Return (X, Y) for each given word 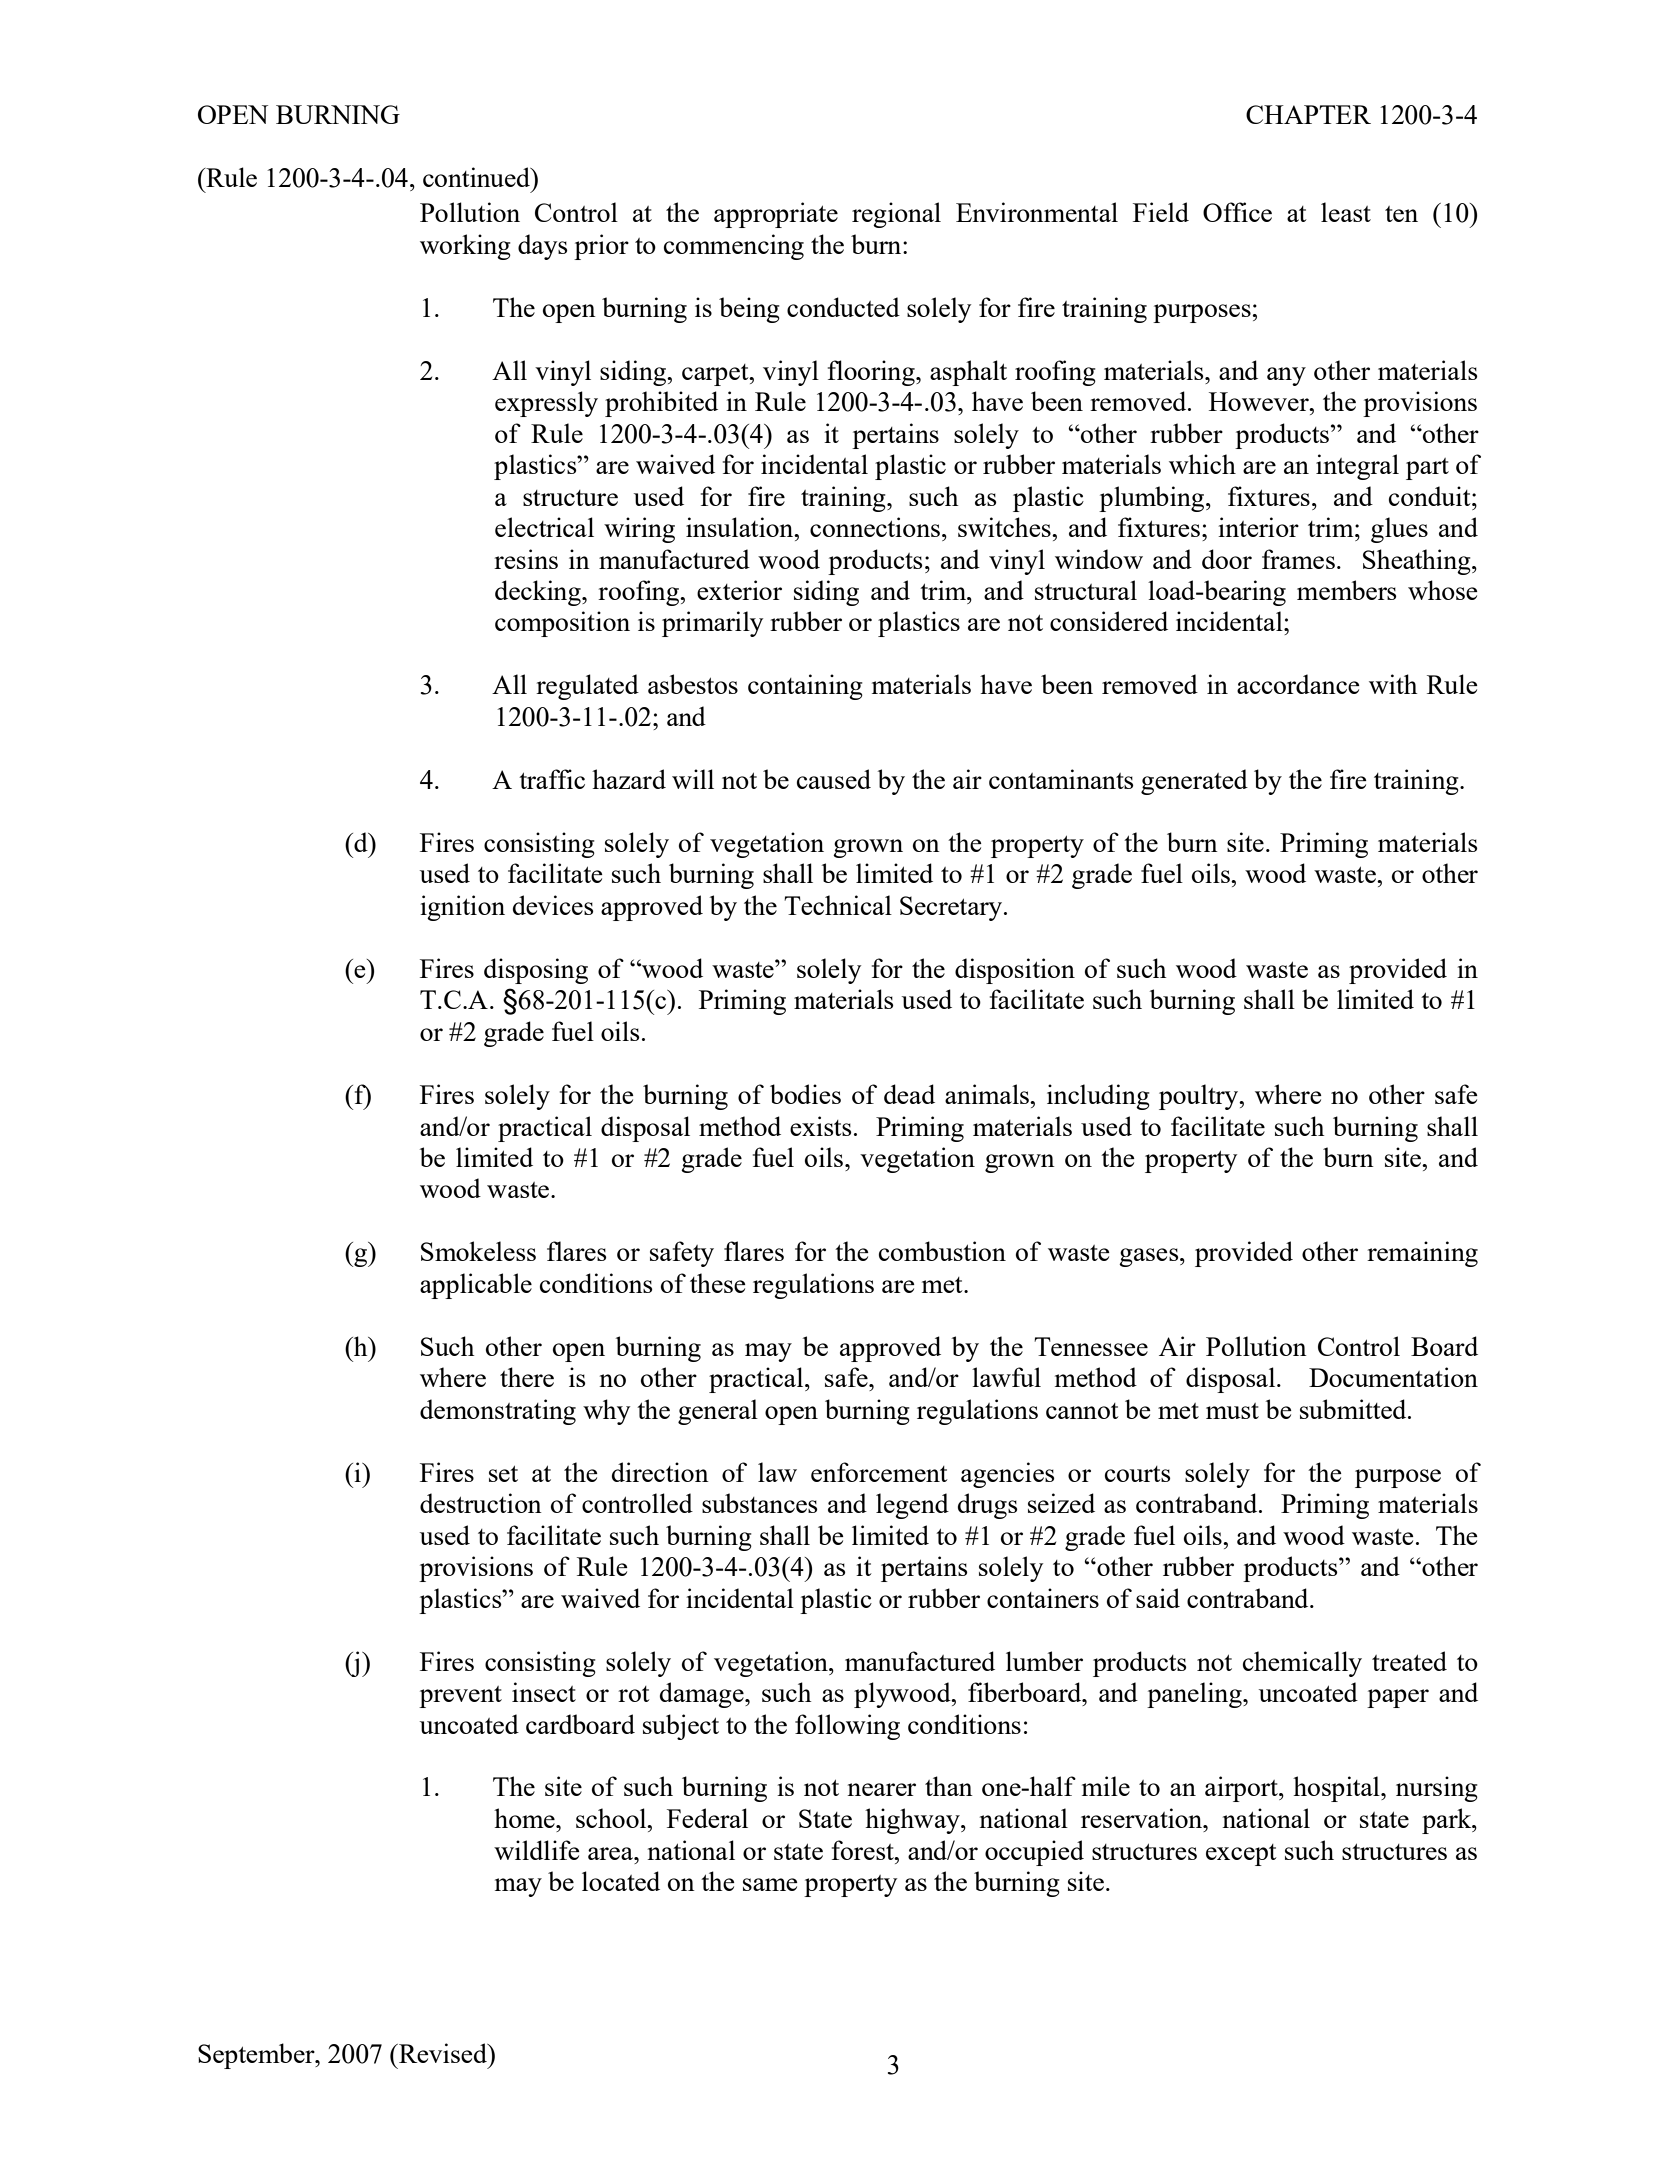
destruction (481, 1503)
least (1346, 212)
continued (478, 177)
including (1098, 1097)
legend (912, 1506)
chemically (1302, 1664)
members (1347, 590)
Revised (443, 2053)
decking (539, 593)
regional (896, 215)
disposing (536, 971)
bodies (805, 1094)
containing (805, 687)
